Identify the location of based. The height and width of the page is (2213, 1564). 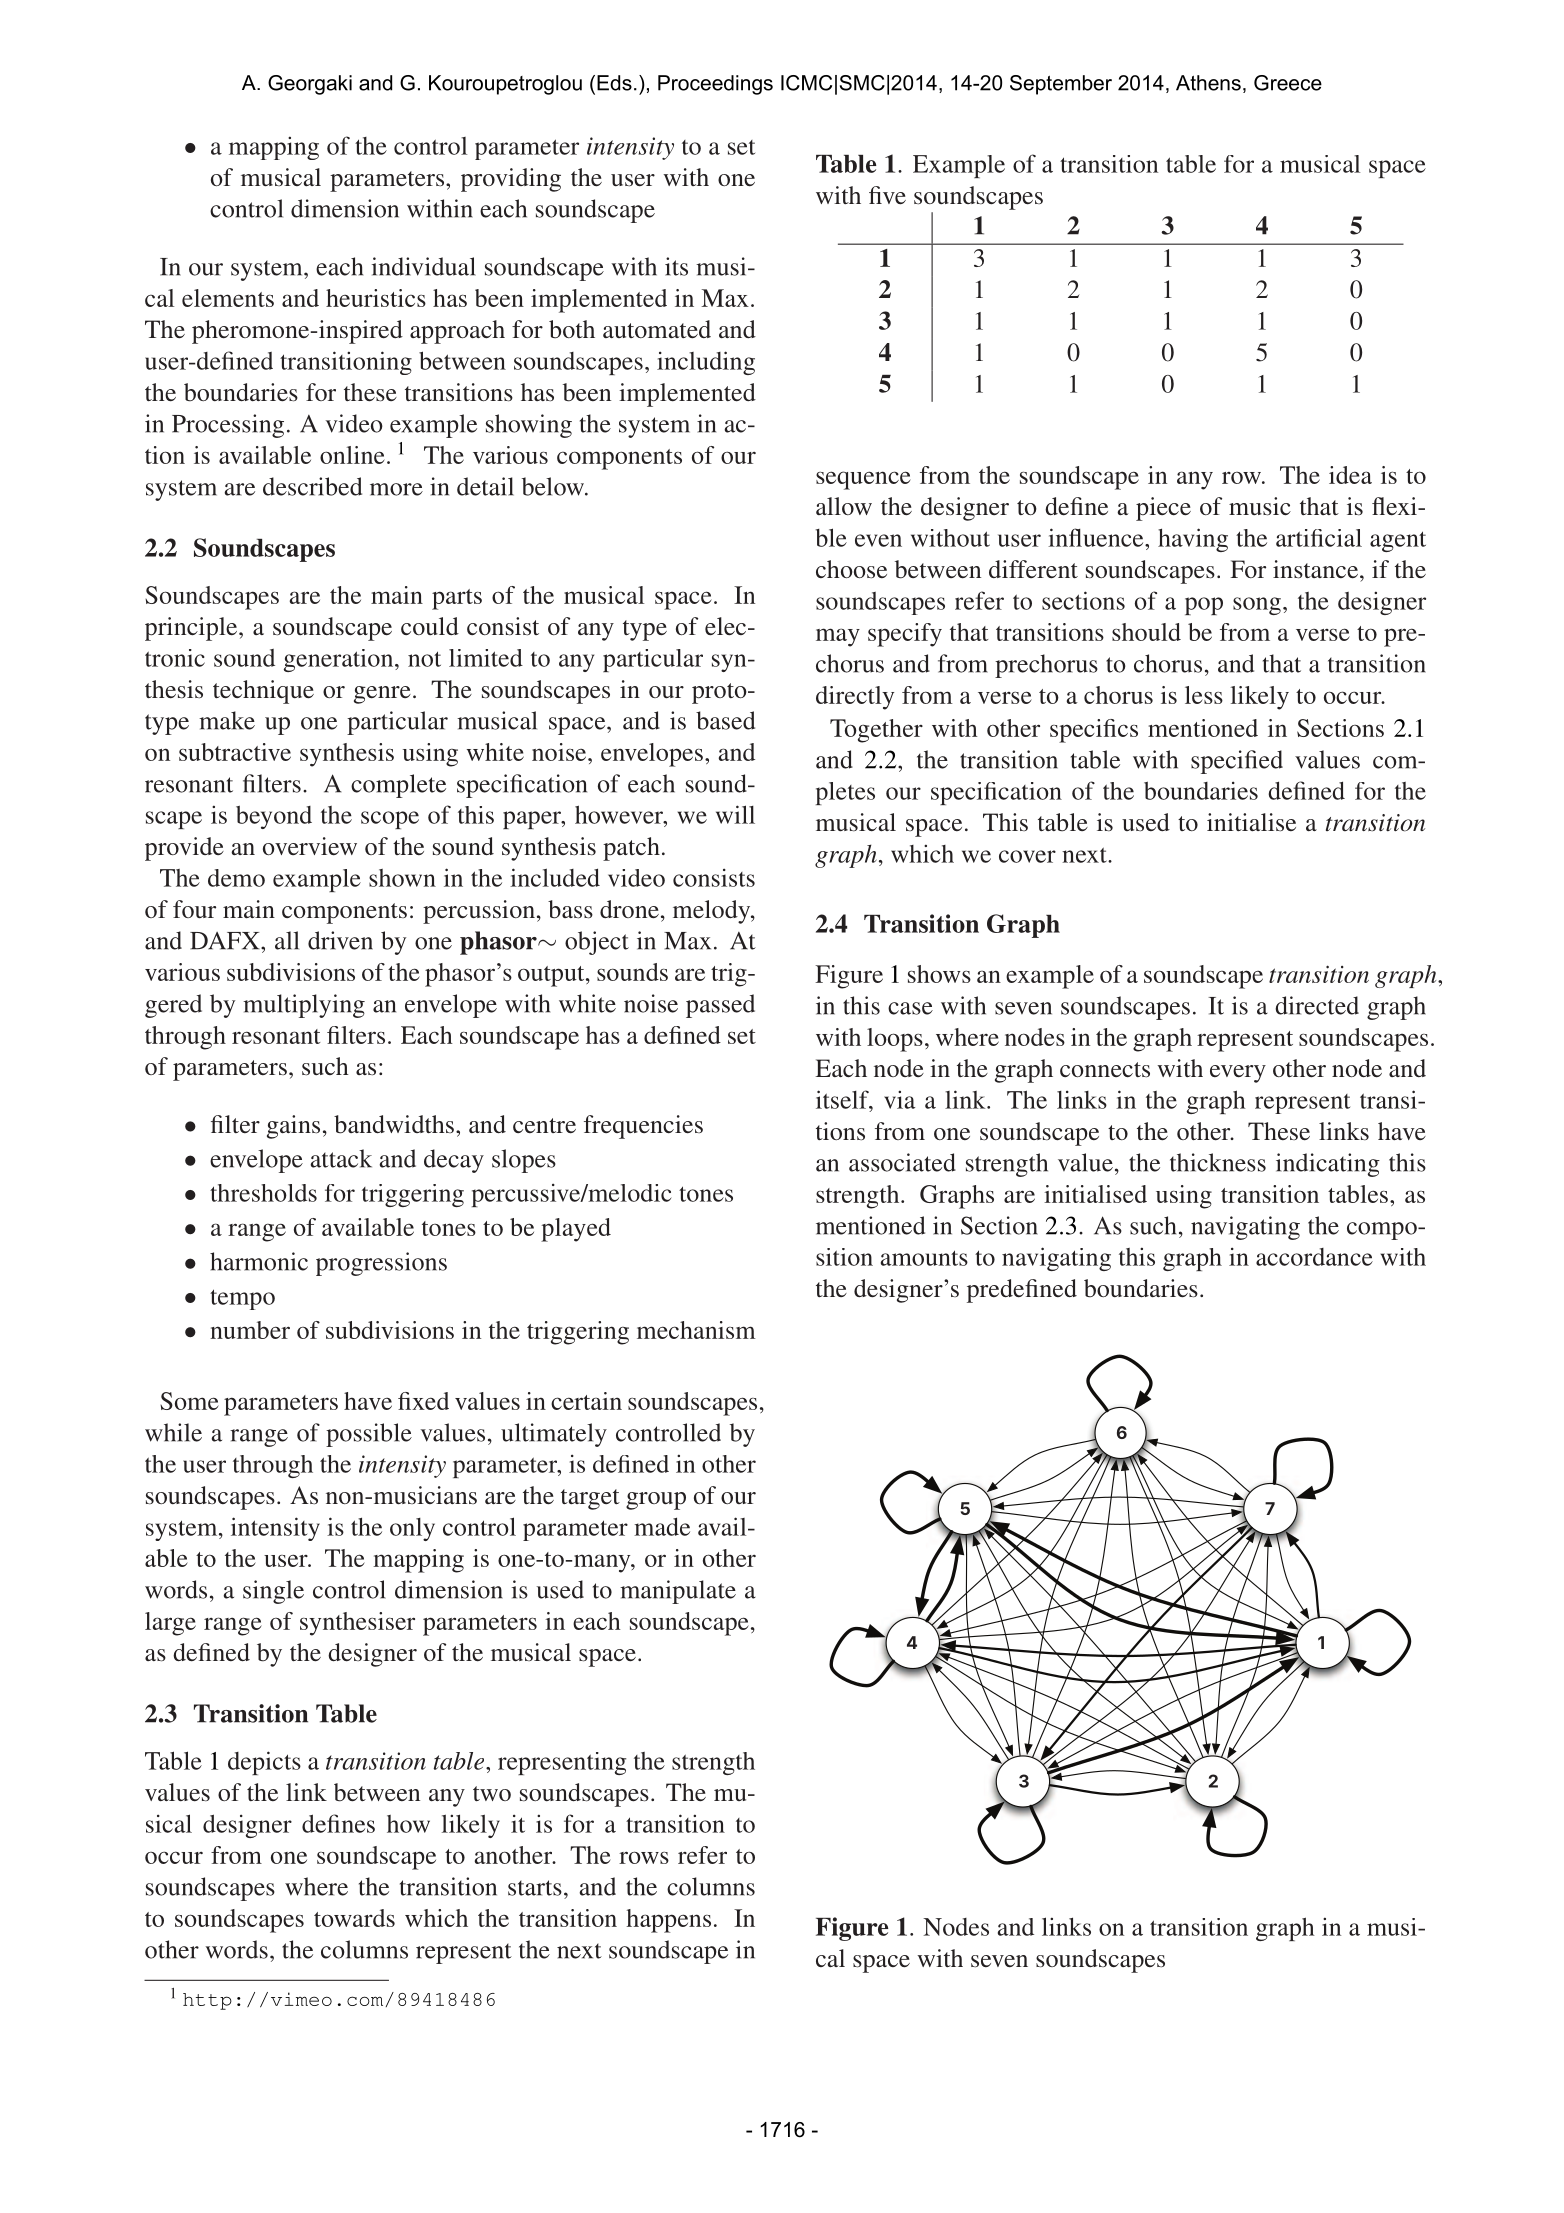
(725, 720).
